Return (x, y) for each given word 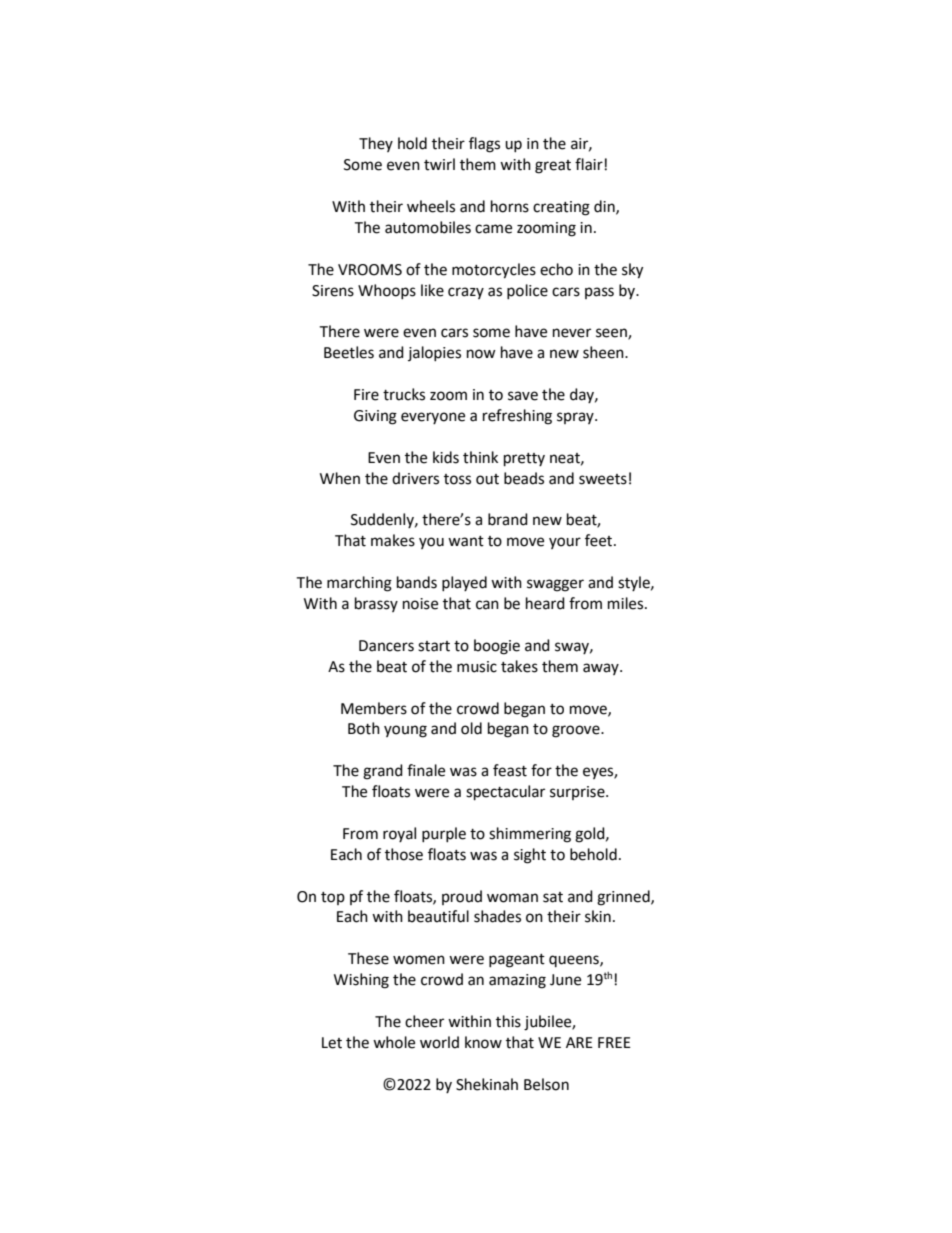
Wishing (361, 981)
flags (484, 145)
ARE (579, 1042)
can (487, 605)
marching (359, 584)
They (376, 144)
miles (627, 603)
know (483, 1042)
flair (589, 164)
